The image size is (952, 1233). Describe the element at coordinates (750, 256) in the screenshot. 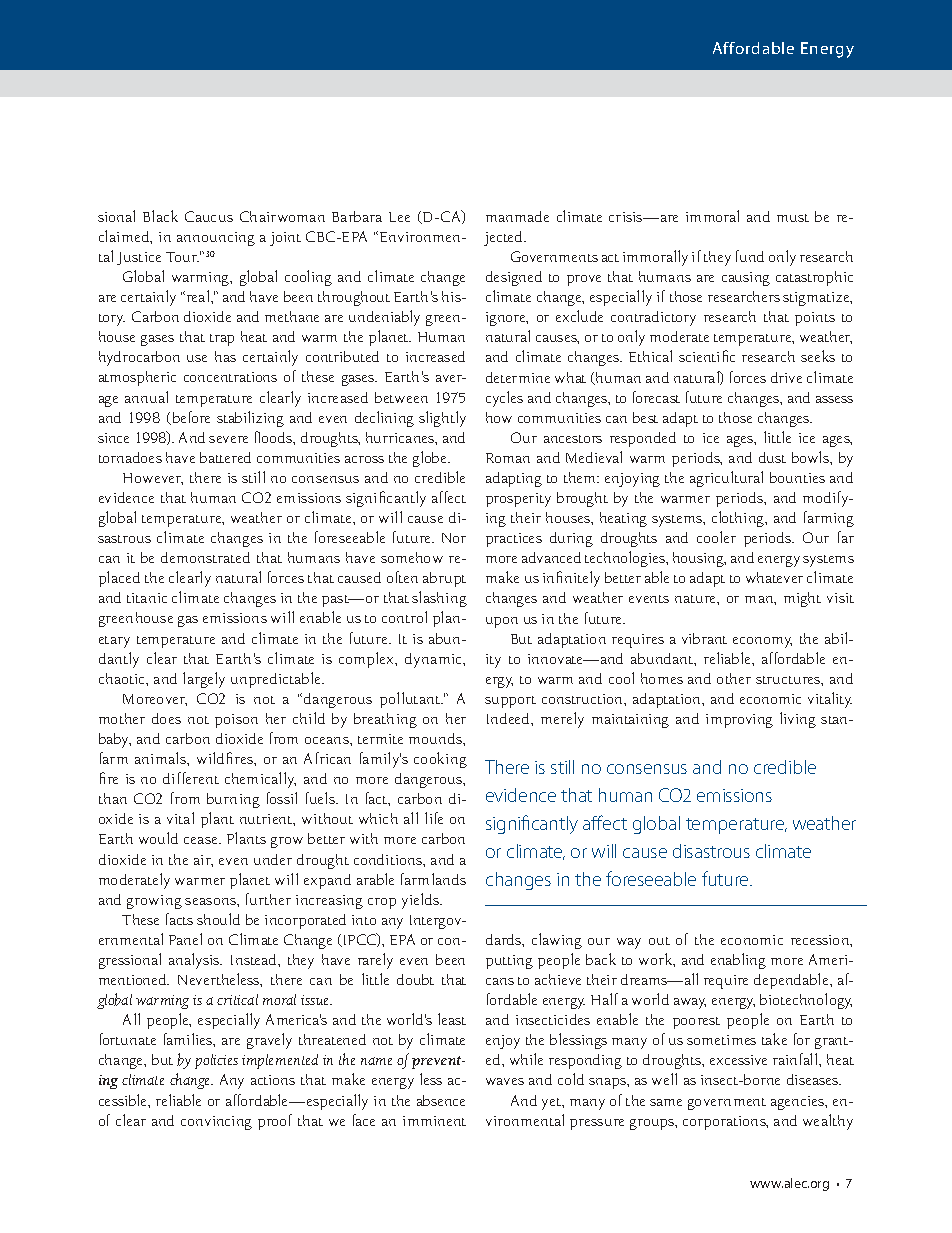

I see `fund` at that location.
